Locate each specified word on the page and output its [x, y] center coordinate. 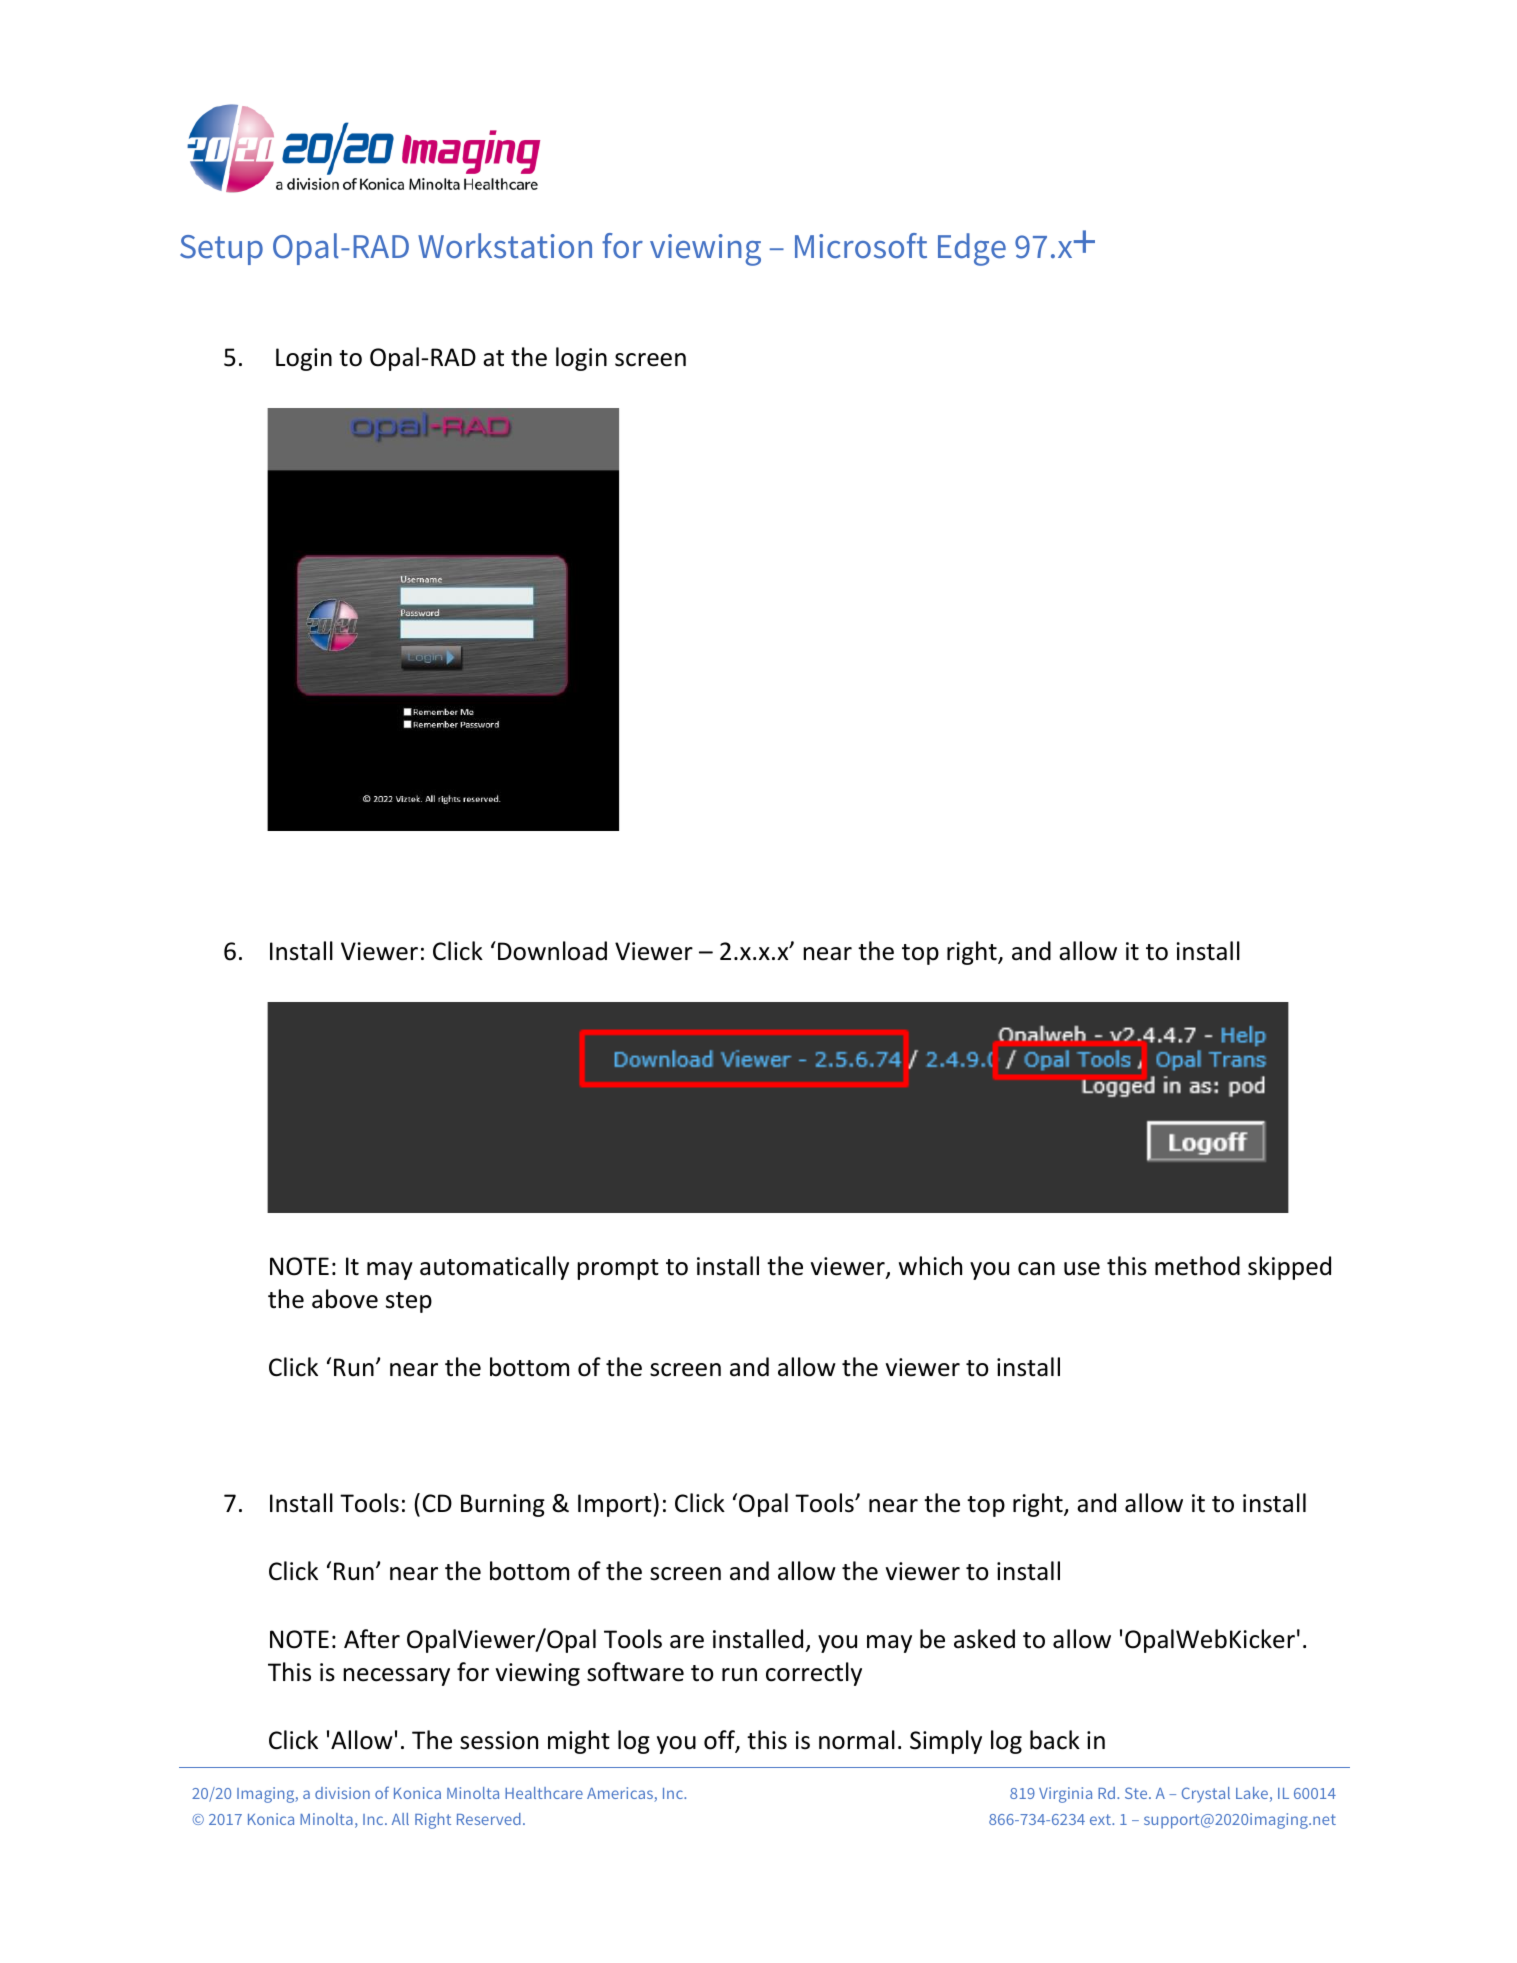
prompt [618, 1269]
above [345, 1299]
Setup [221, 250]
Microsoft [861, 246]
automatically [494, 1268]
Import [616, 1505]
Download [552, 951]
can [1036, 1269]
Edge [972, 249]
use [1082, 1269]
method [1197, 1266]
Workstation [505, 246]
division [342, 1793]
